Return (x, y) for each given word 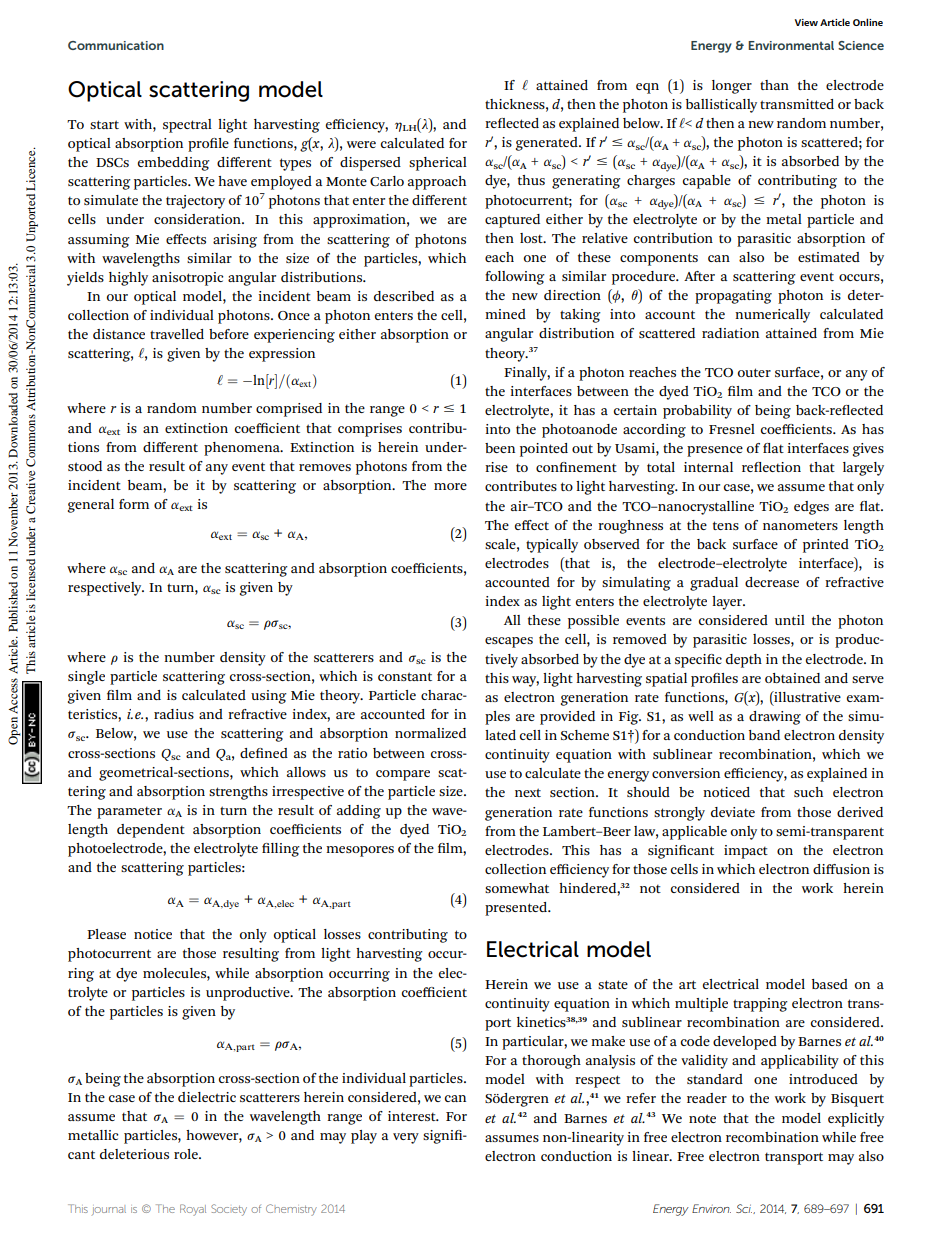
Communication (116, 45)
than (774, 85)
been (500, 448)
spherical (438, 164)
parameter (129, 812)
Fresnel (732, 429)
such (808, 792)
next (528, 792)
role (187, 1154)
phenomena (243, 449)
